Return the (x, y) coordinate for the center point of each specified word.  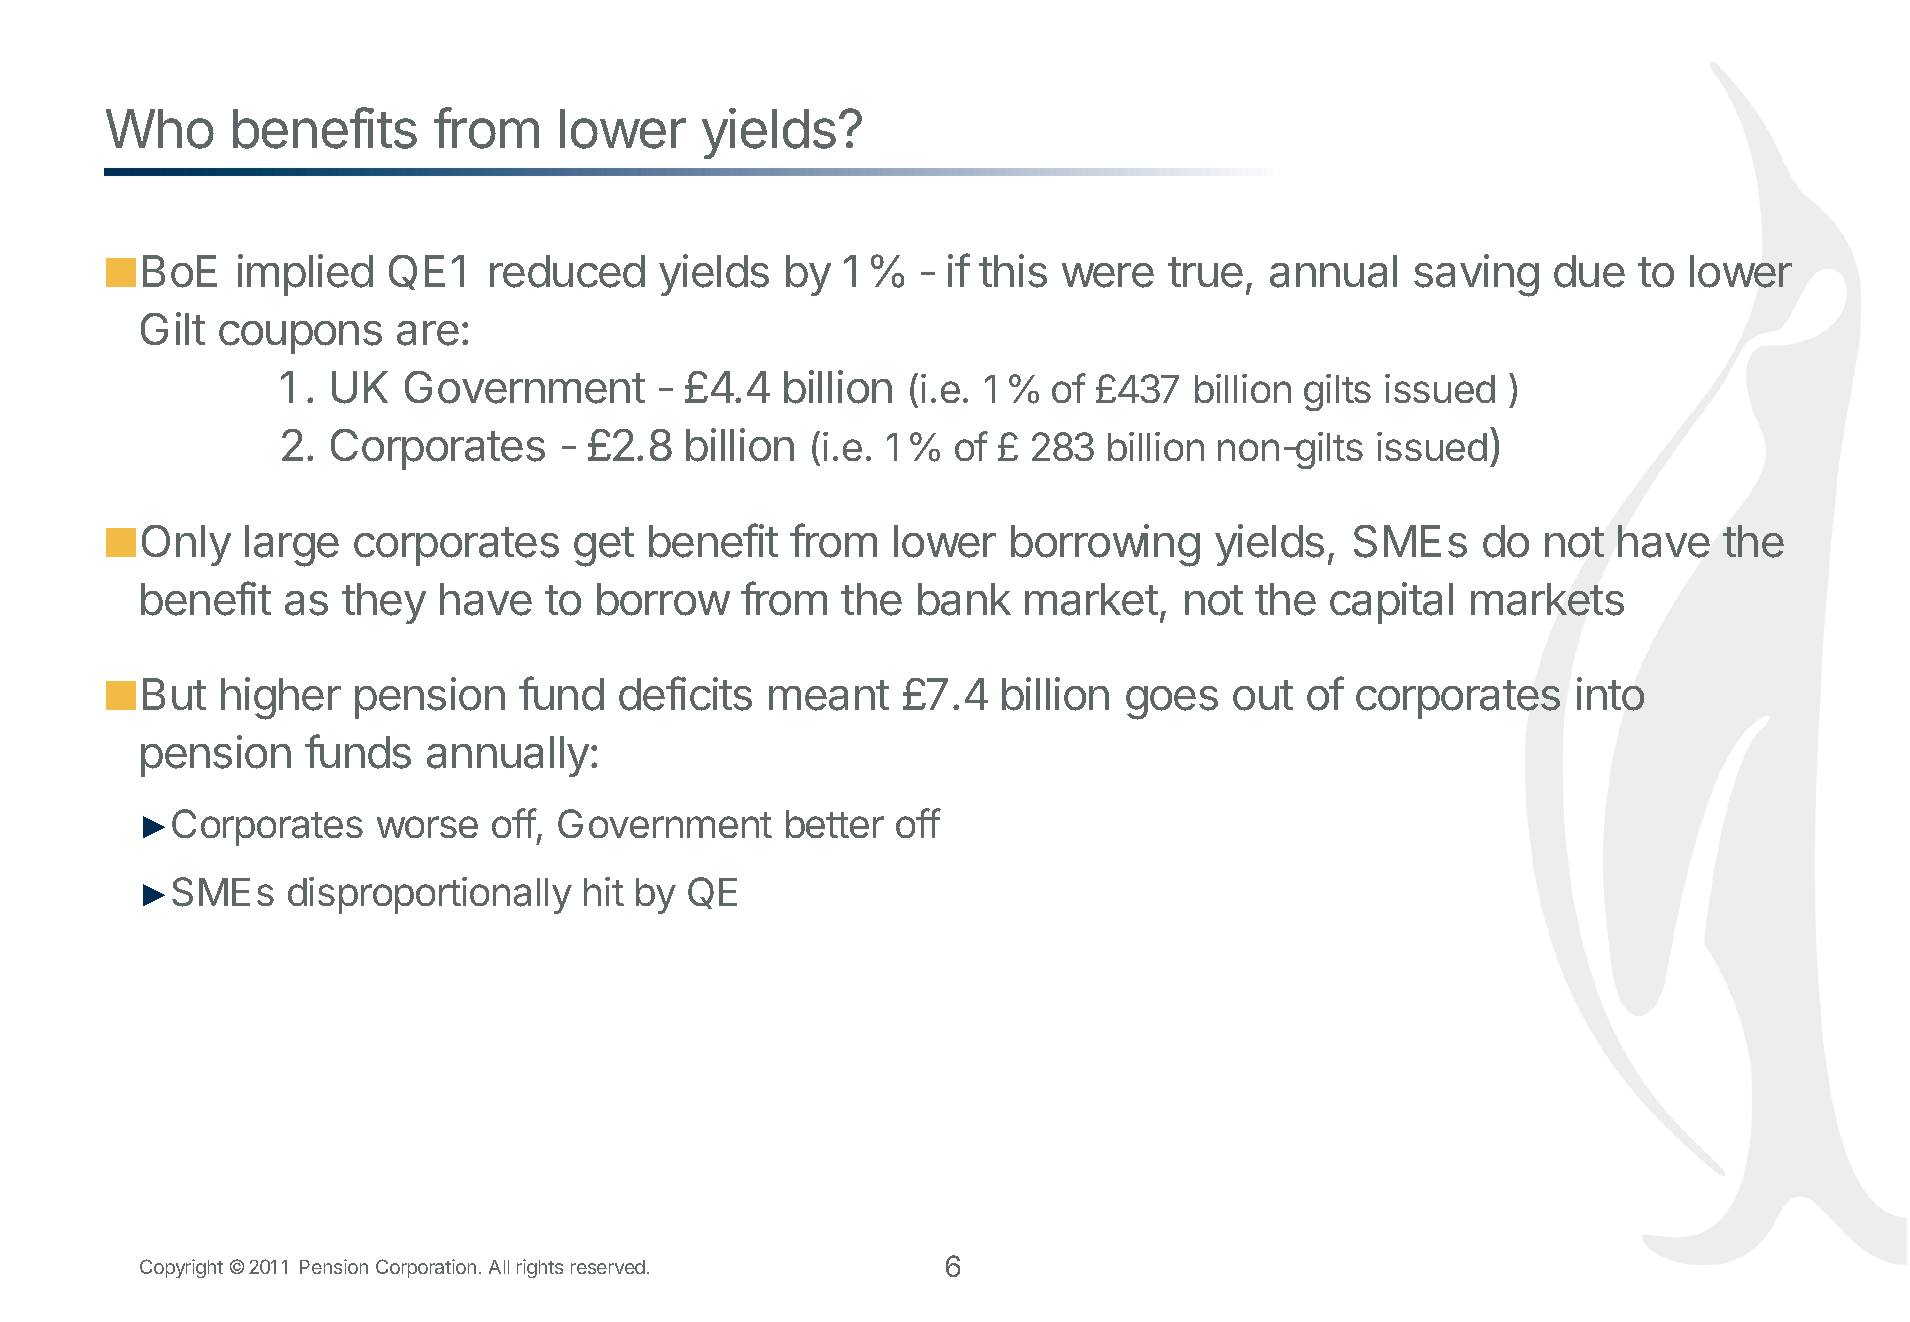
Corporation (426, 1268)
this (1013, 271)
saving (1476, 275)
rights (540, 1268)
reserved (608, 1267)
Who (160, 129)
